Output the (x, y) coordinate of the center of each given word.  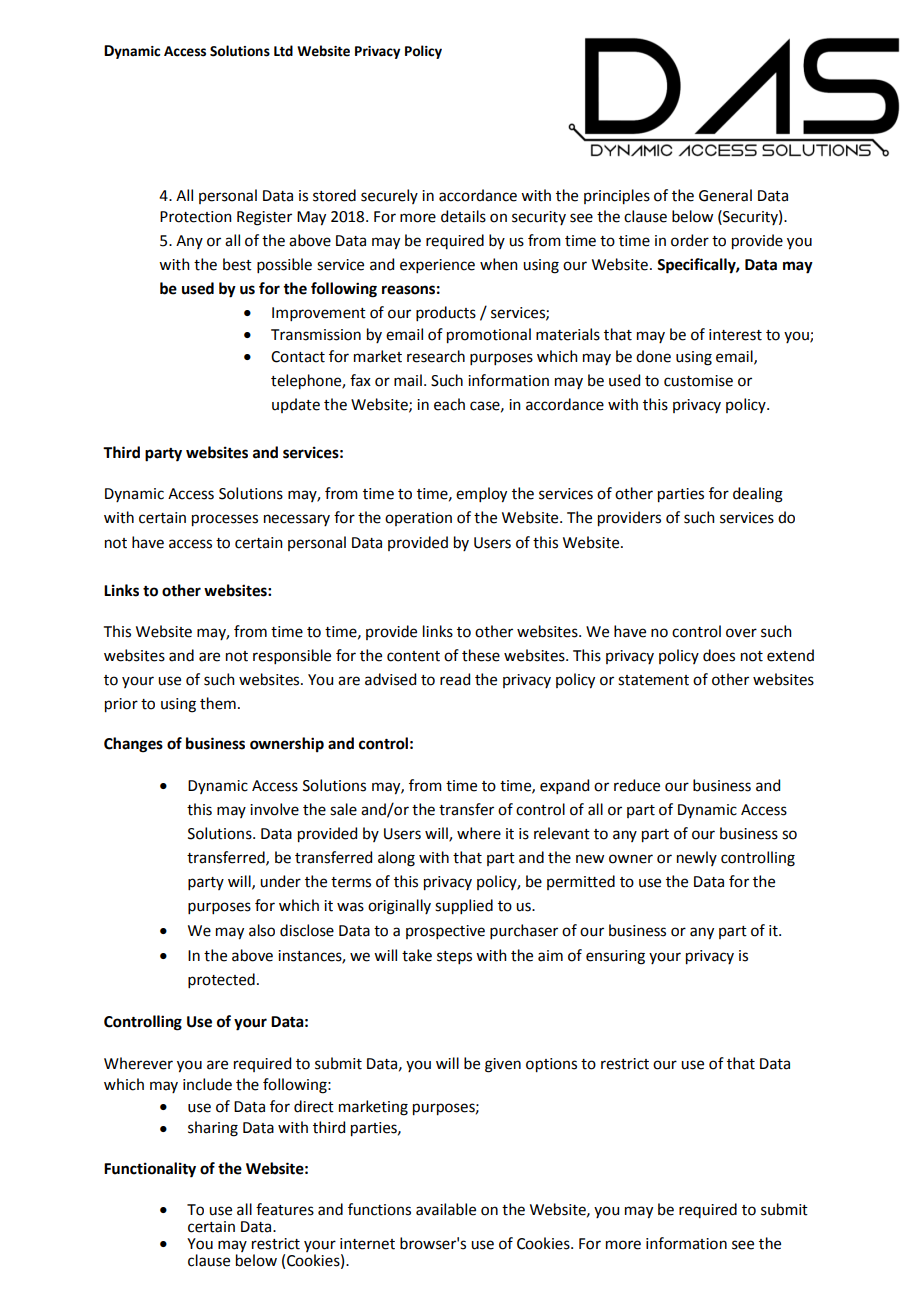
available (446, 1209)
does (719, 655)
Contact (298, 357)
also (262, 930)
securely (389, 196)
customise (698, 381)
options (551, 1065)
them (218, 703)
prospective (445, 932)
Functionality (150, 1170)
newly (697, 858)
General (725, 195)
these (481, 655)
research (436, 356)
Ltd (283, 51)
